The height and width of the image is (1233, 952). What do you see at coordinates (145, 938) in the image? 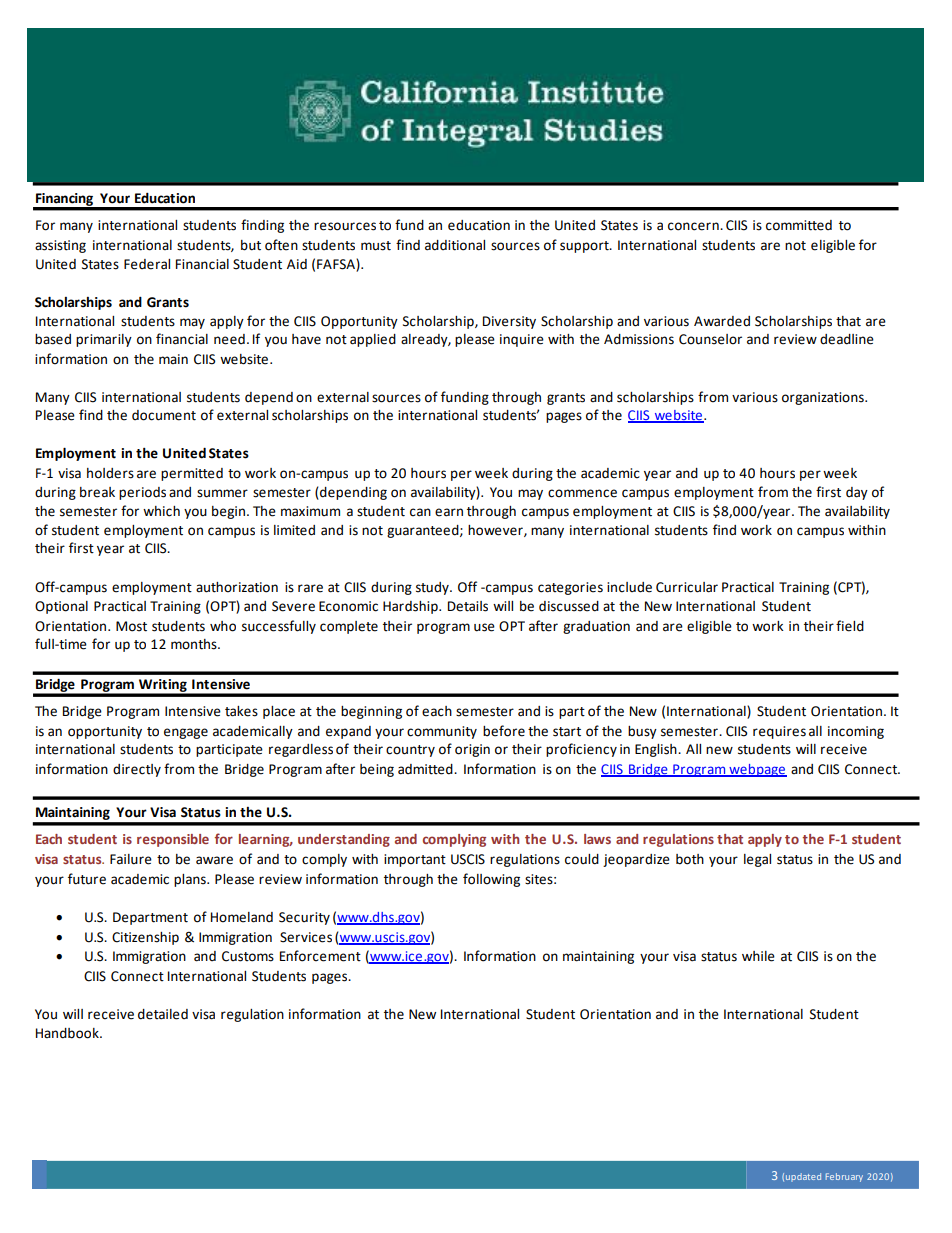
I see `Citizenship` at bounding box center [145, 938].
